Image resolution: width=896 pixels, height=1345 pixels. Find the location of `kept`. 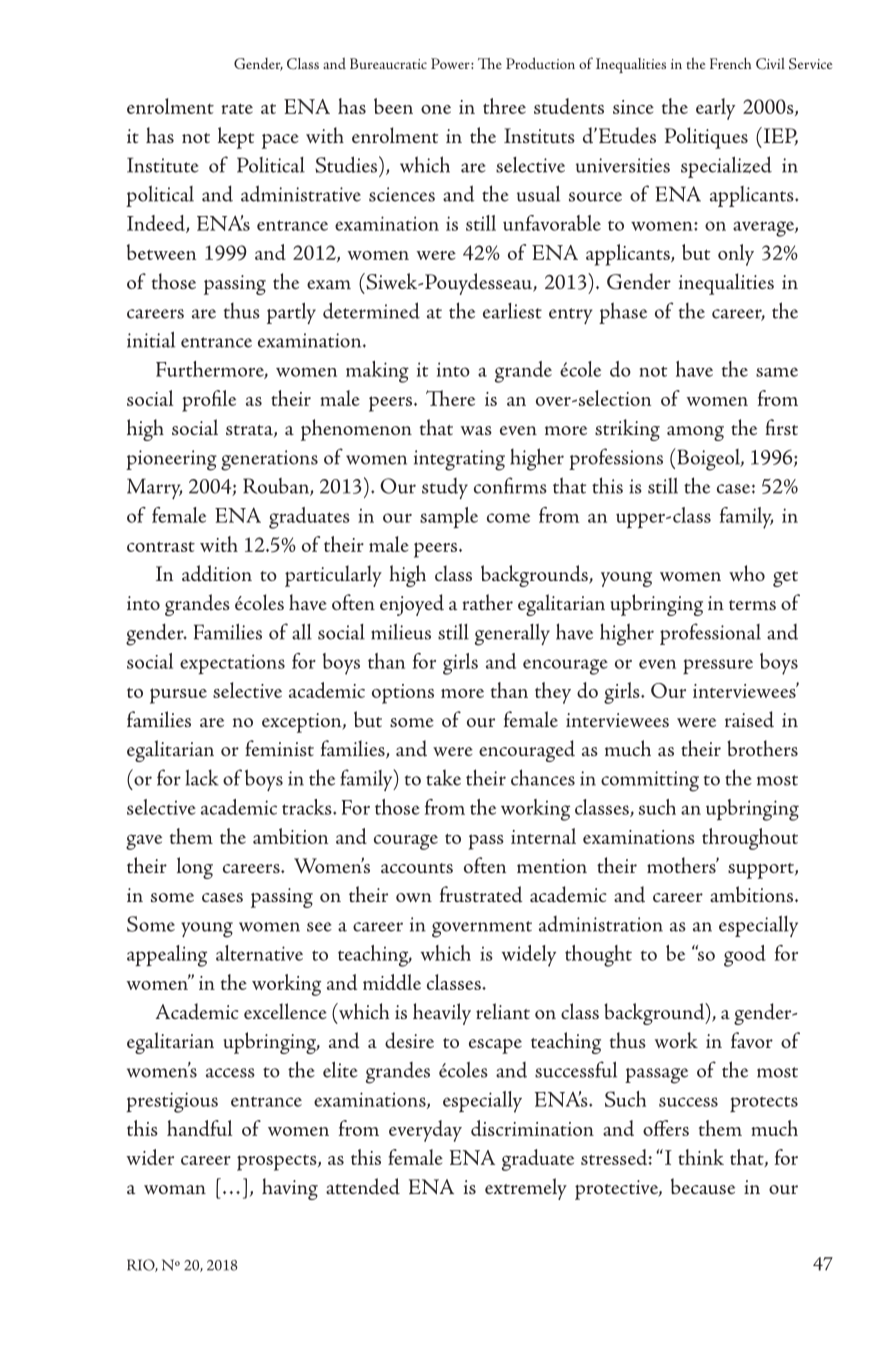

kept is located at coordinates (236, 138).
